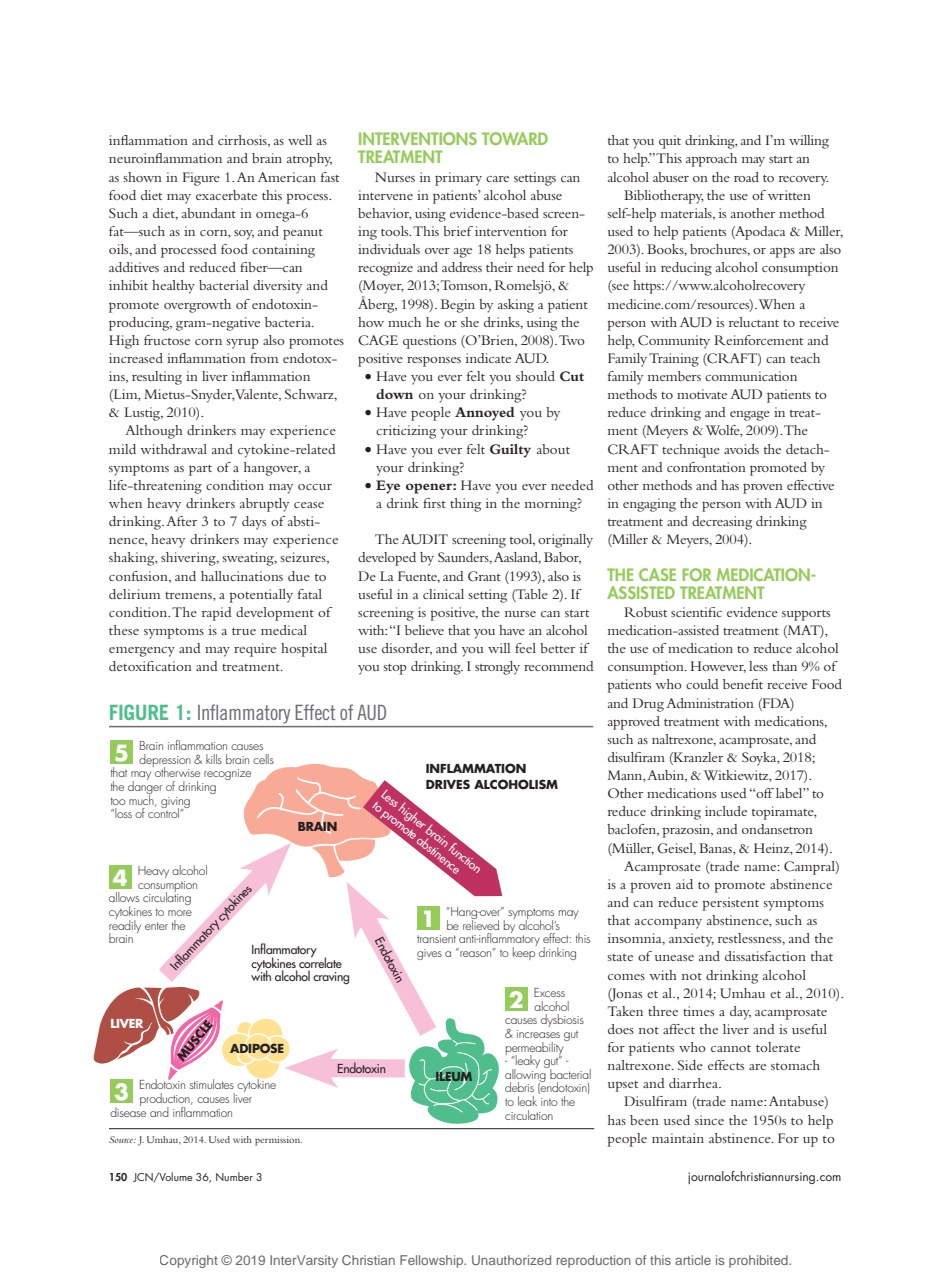  Describe the element at coordinates (497, 668) in the screenshot. I see `strongly` at that location.
